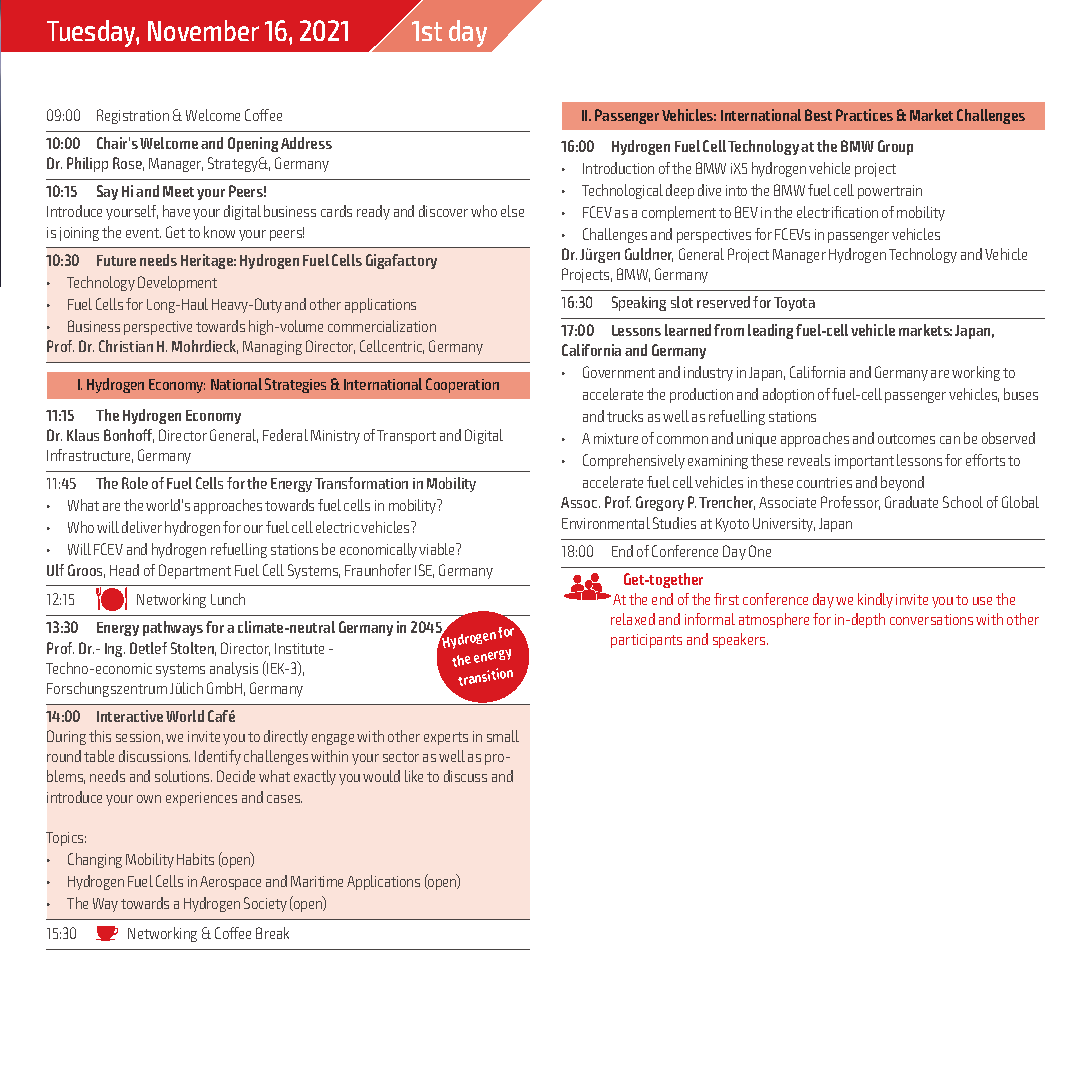 The image size is (1092, 1092). What do you see at coordinates (618, 168) in the screenshot?
I see `Introduction` at bounding box center [618, 168].
